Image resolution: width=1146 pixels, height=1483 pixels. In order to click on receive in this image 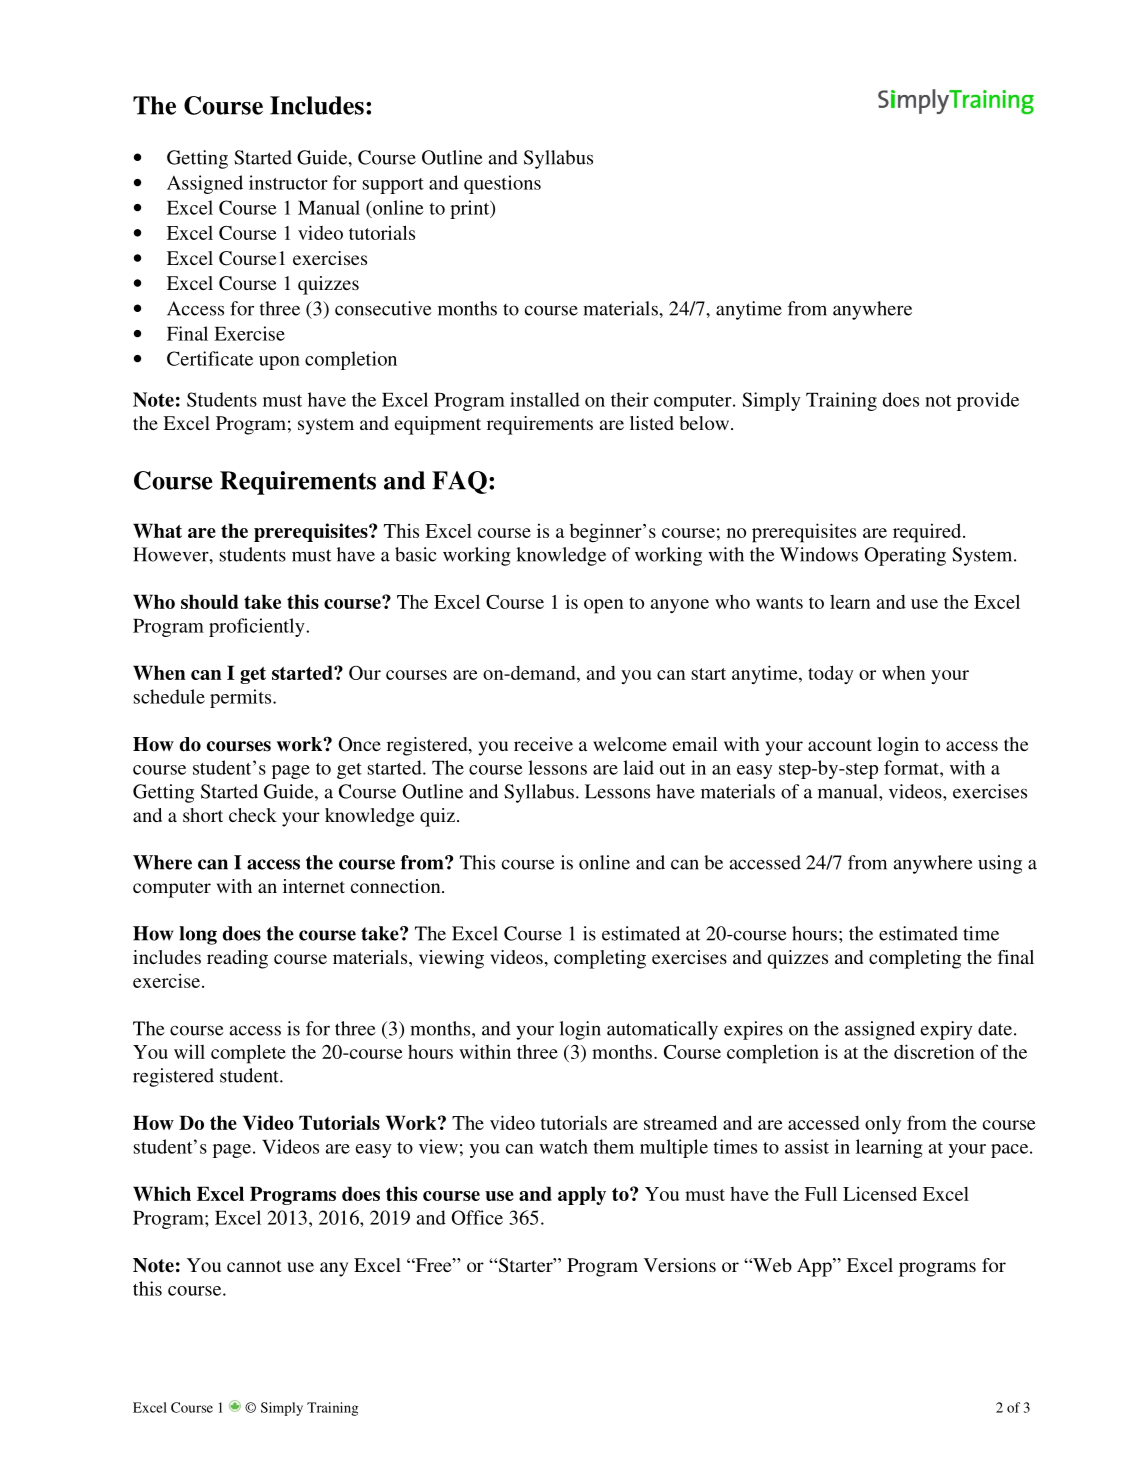, I will do `click(543, 744)`.
